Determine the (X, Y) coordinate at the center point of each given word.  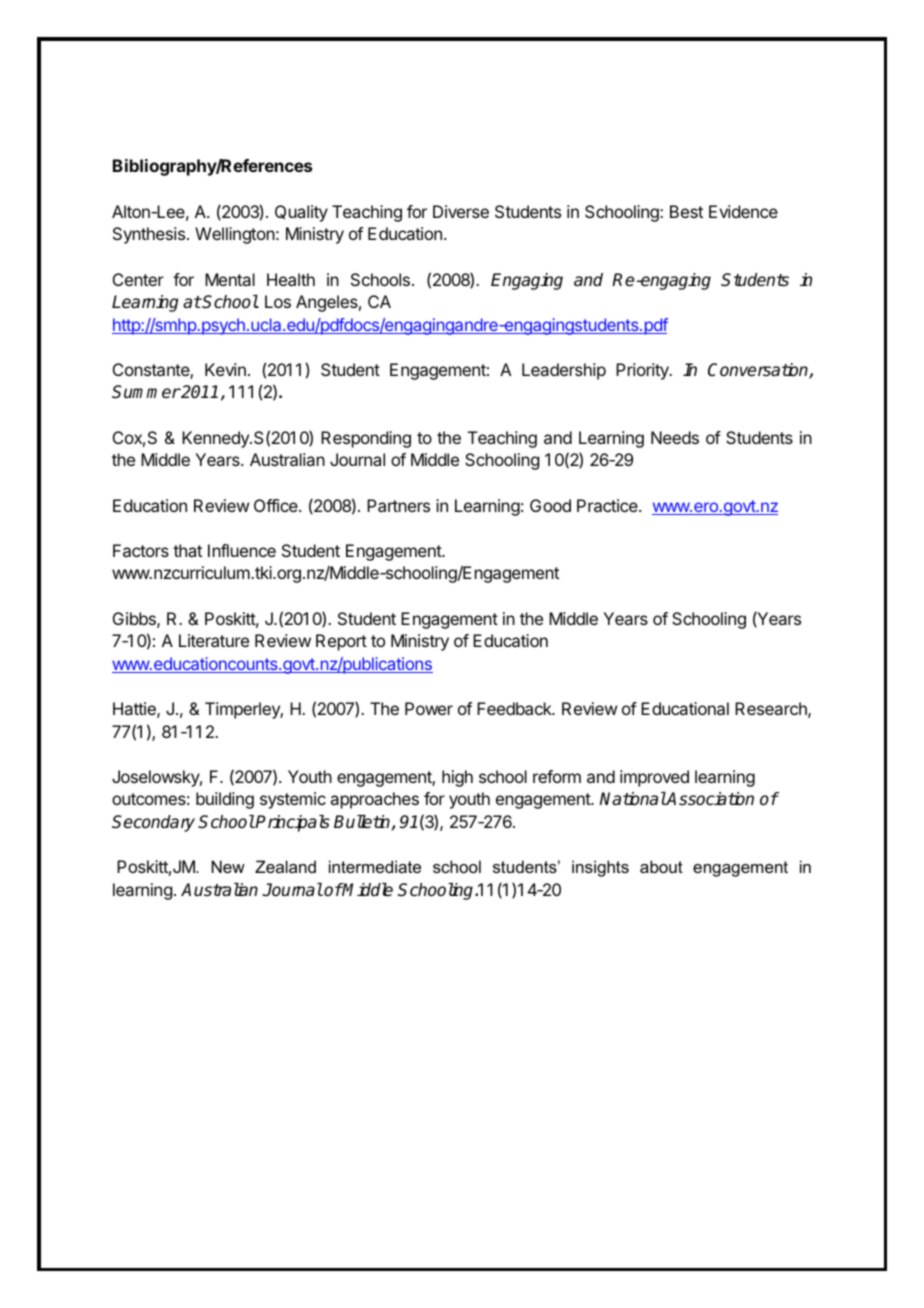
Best (686, 211)
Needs (675, 437)
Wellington (235, 235)
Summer (146, 392)
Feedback (515, 708)
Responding (366, 439)
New (228, 866)
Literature (214, 640)
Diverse (461, 211)
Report (341, 642)
